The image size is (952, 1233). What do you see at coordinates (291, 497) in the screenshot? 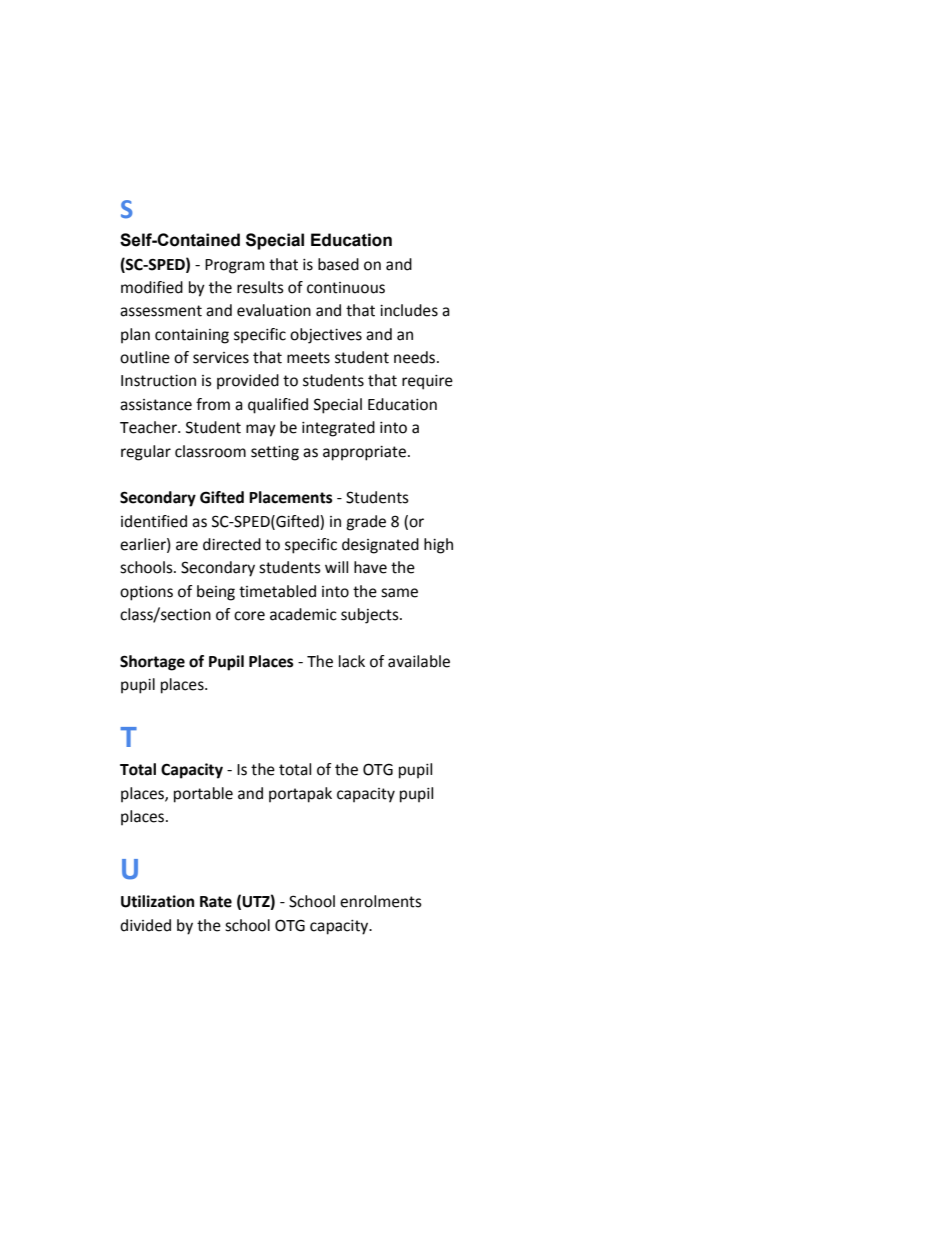
I see `Placements` at bounding box center [291, 497].
